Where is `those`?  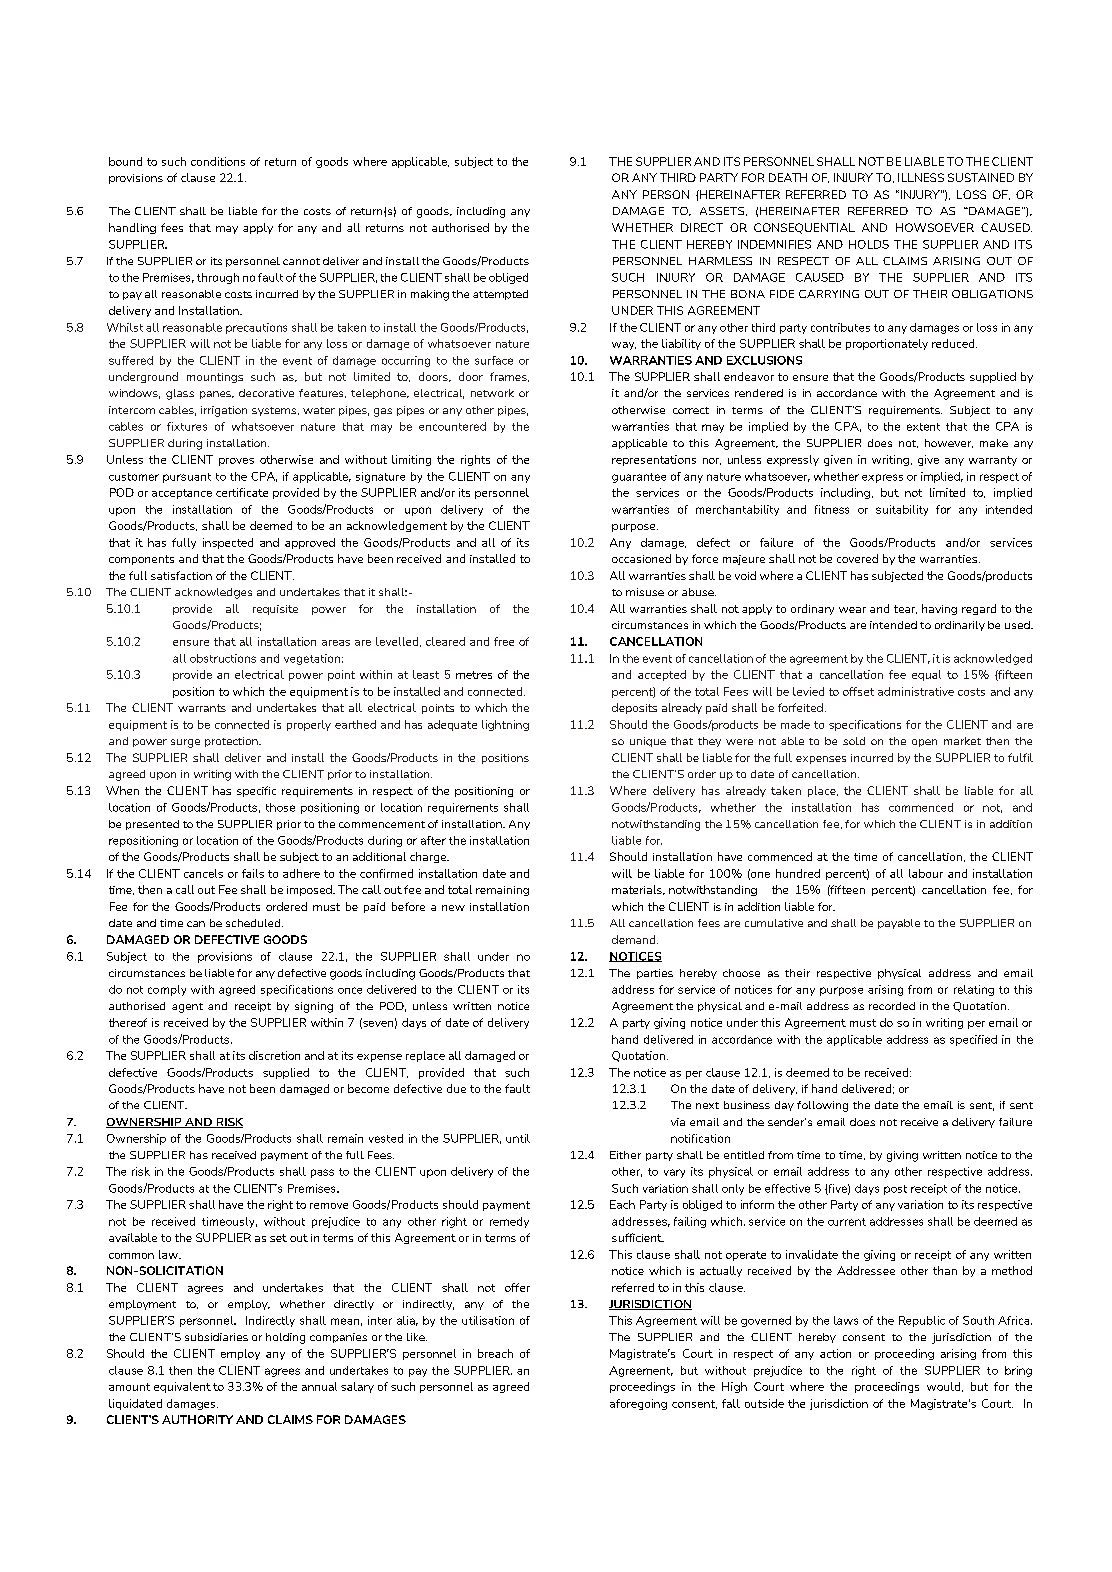 those is located at coordinates (280, 807).
